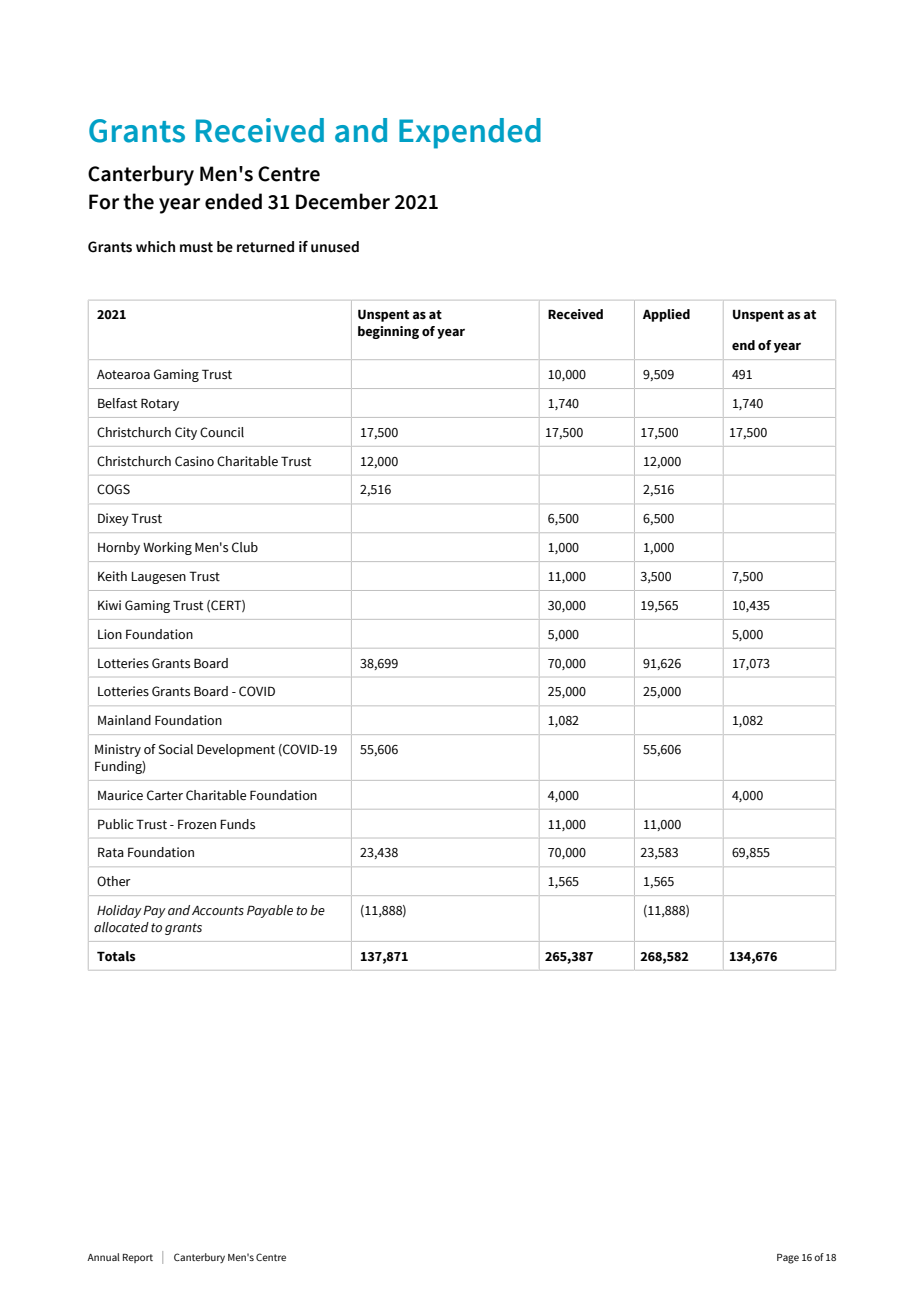 Image resolution: width=924 pixels, height=1308 pixels. What do you see at coordinates (138, 1258) in the page?
I see `Report` at bounding box center [138, 1258].
